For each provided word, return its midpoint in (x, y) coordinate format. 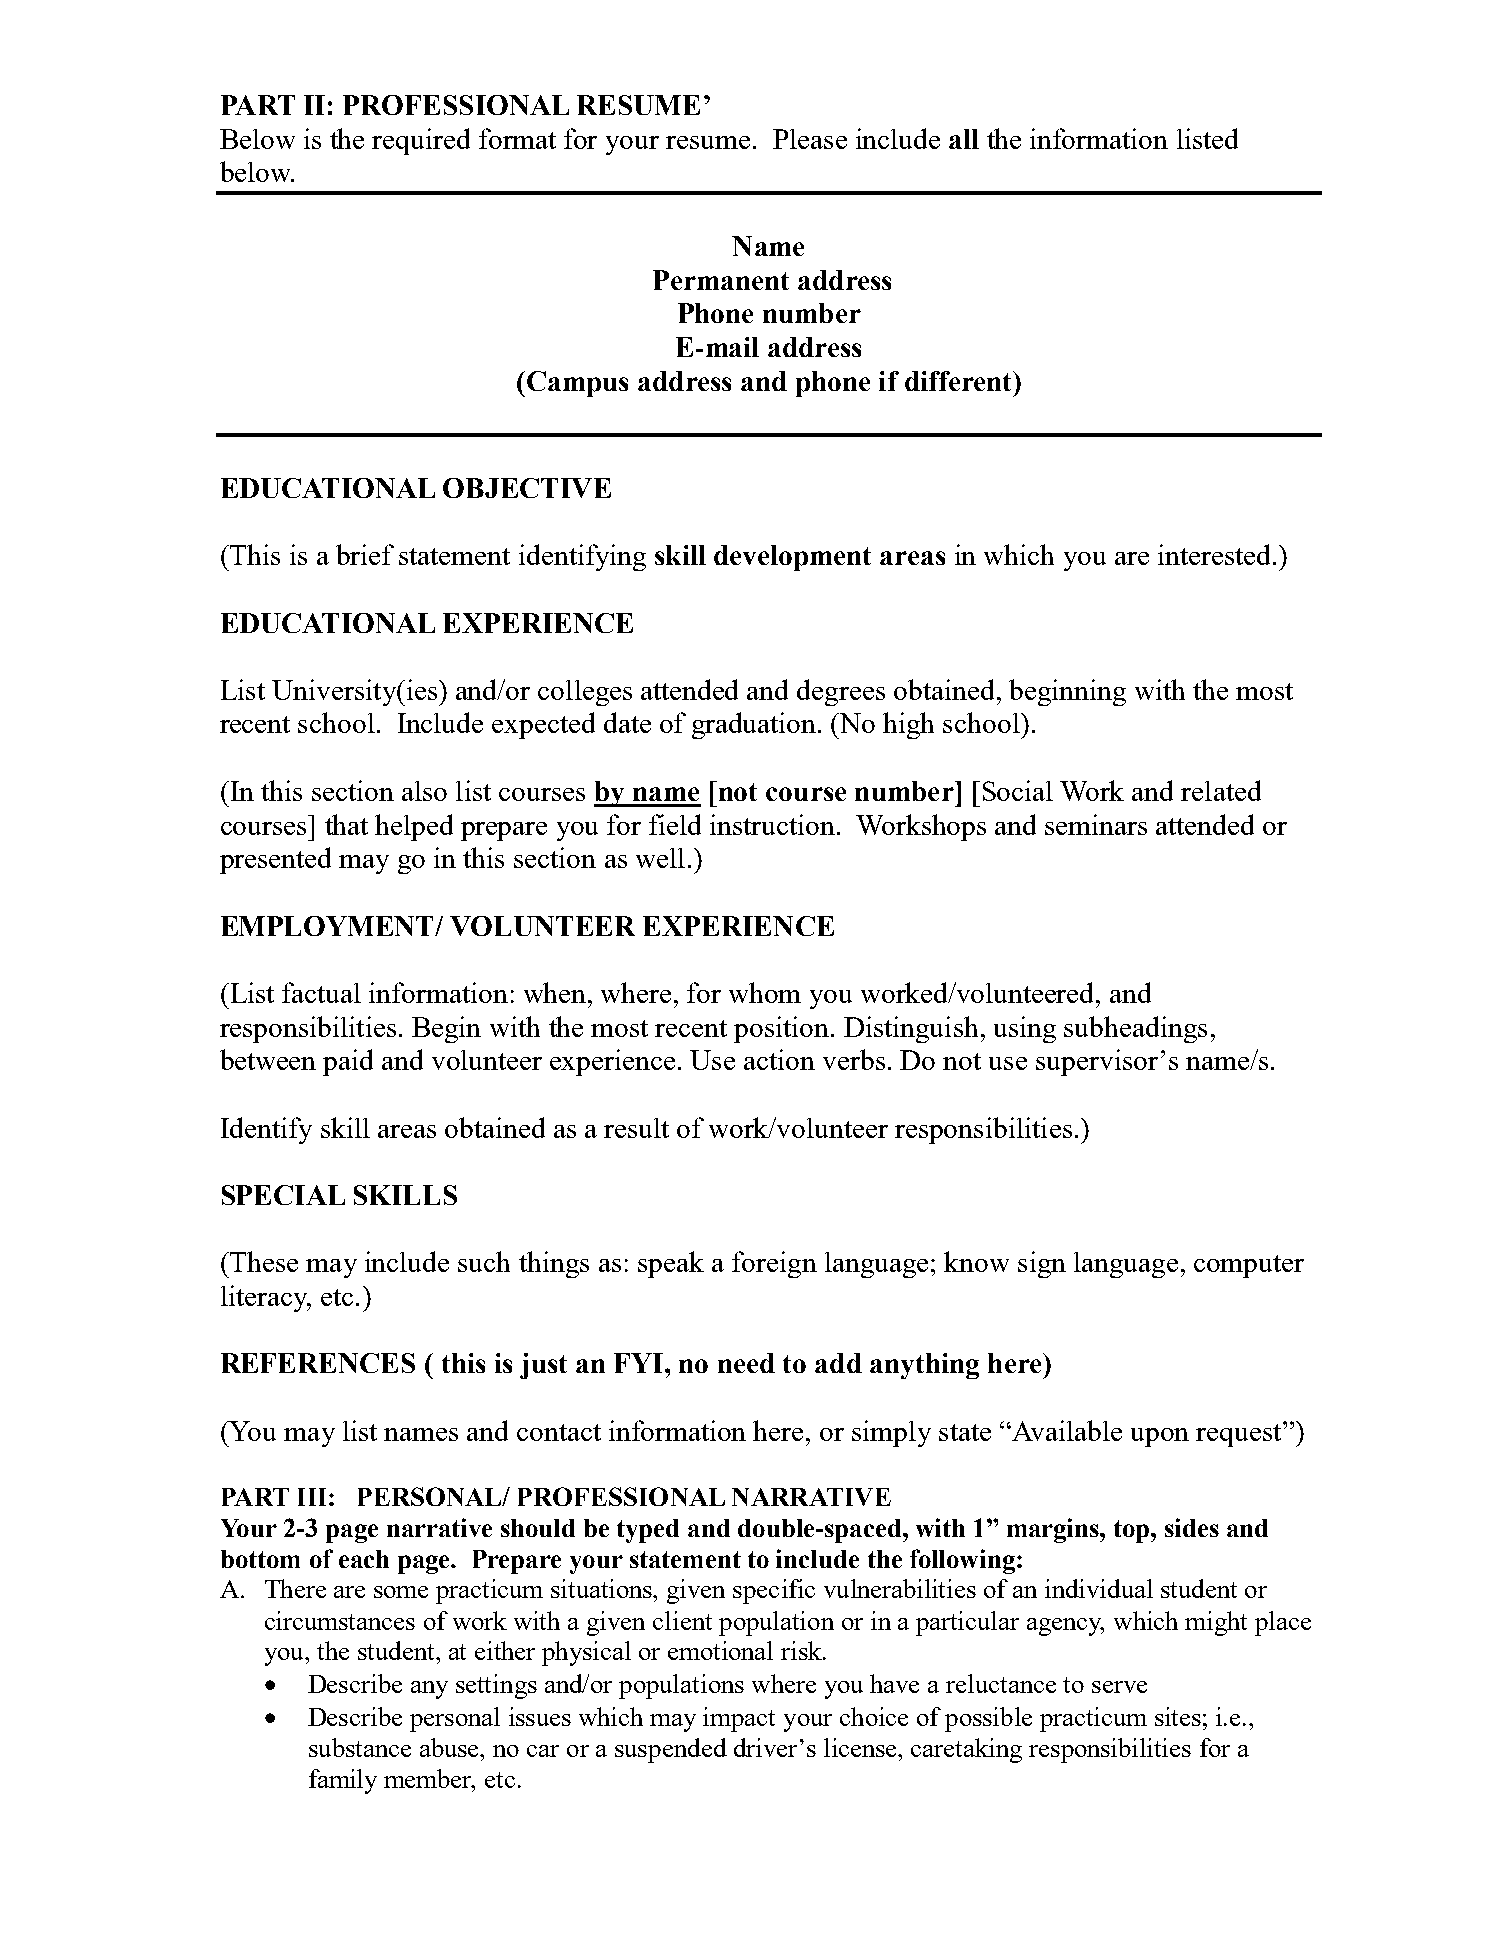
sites (1178, 1716)
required (421, 141)
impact (739, 1719)
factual (321, 992)
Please (810, 139)
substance (360, 1747)
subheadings (1135, 1029)
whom (765, 992)
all (964, 139)
